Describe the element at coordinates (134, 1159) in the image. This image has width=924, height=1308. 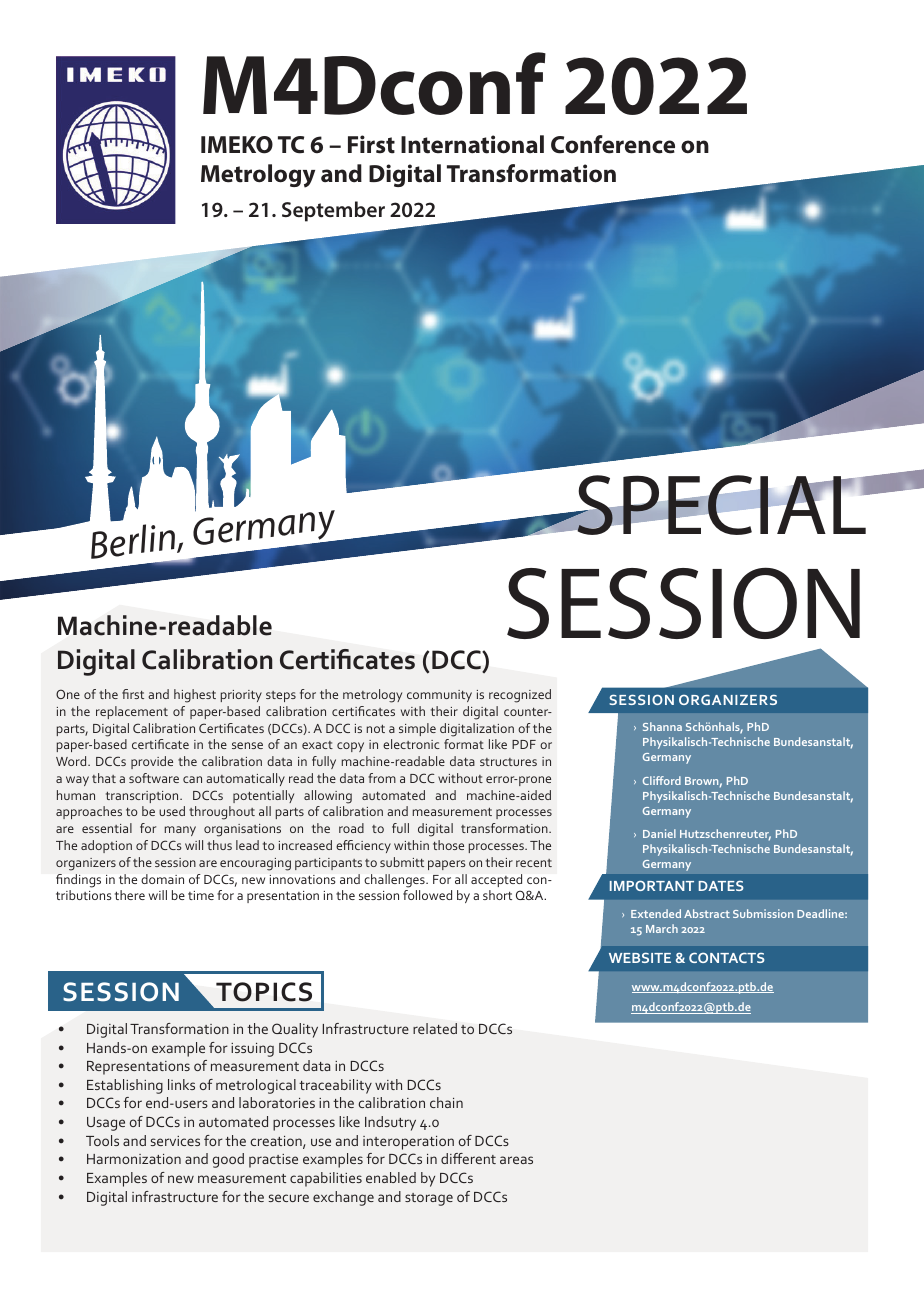
I see `Harmonization` at that location.
